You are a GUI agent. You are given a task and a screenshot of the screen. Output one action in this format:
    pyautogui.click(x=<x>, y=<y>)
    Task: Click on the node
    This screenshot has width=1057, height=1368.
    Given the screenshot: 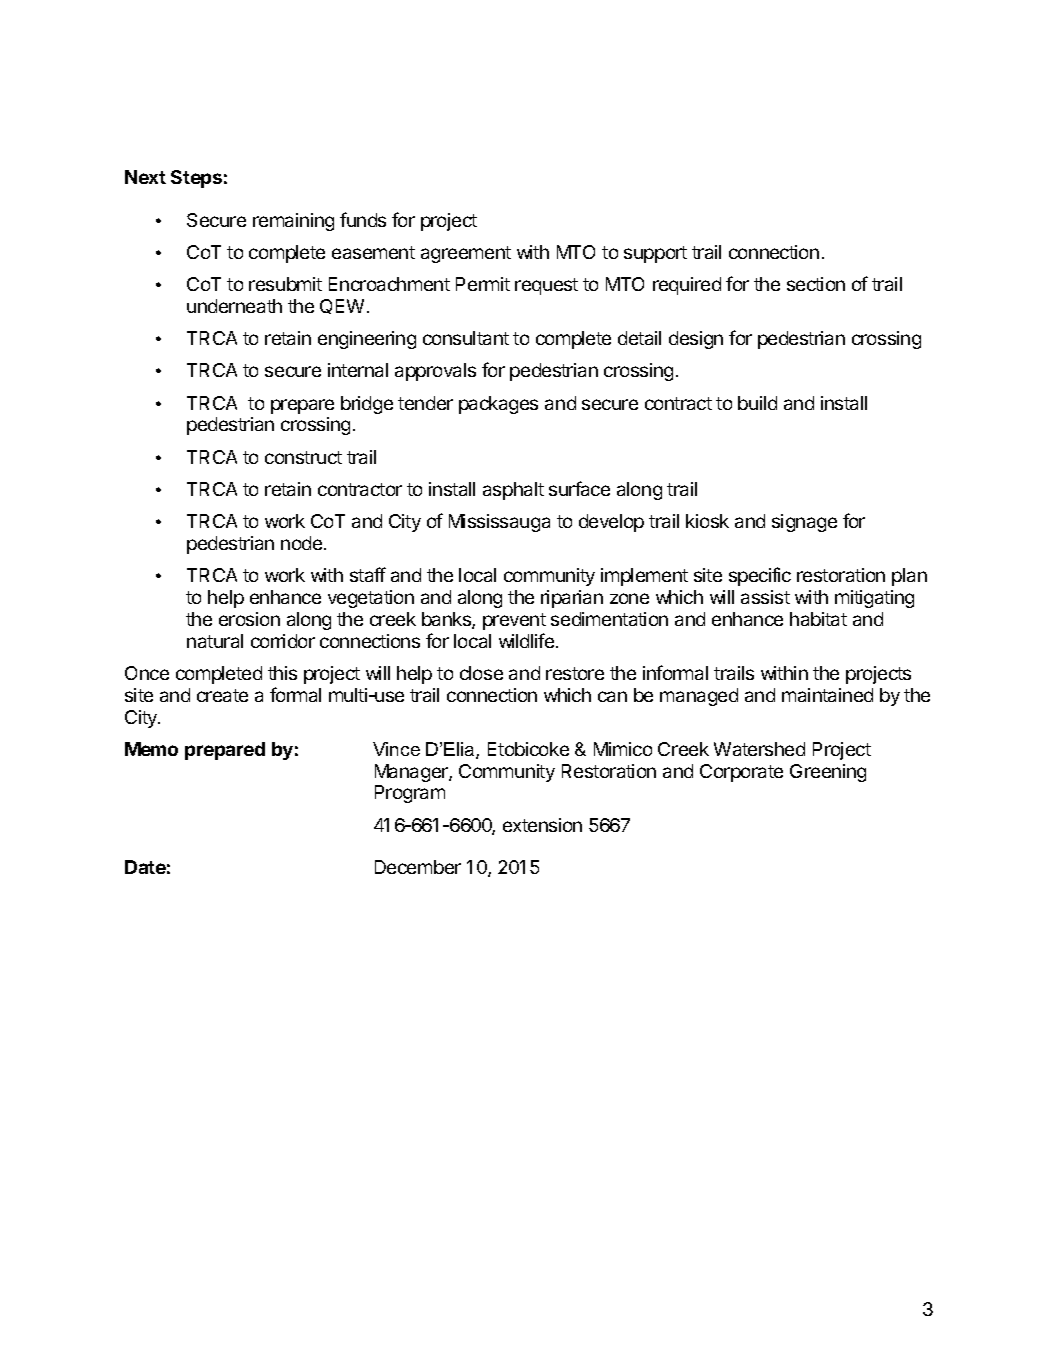 What is the action you would take?
    pyautogui.click(x=303, y=543)
